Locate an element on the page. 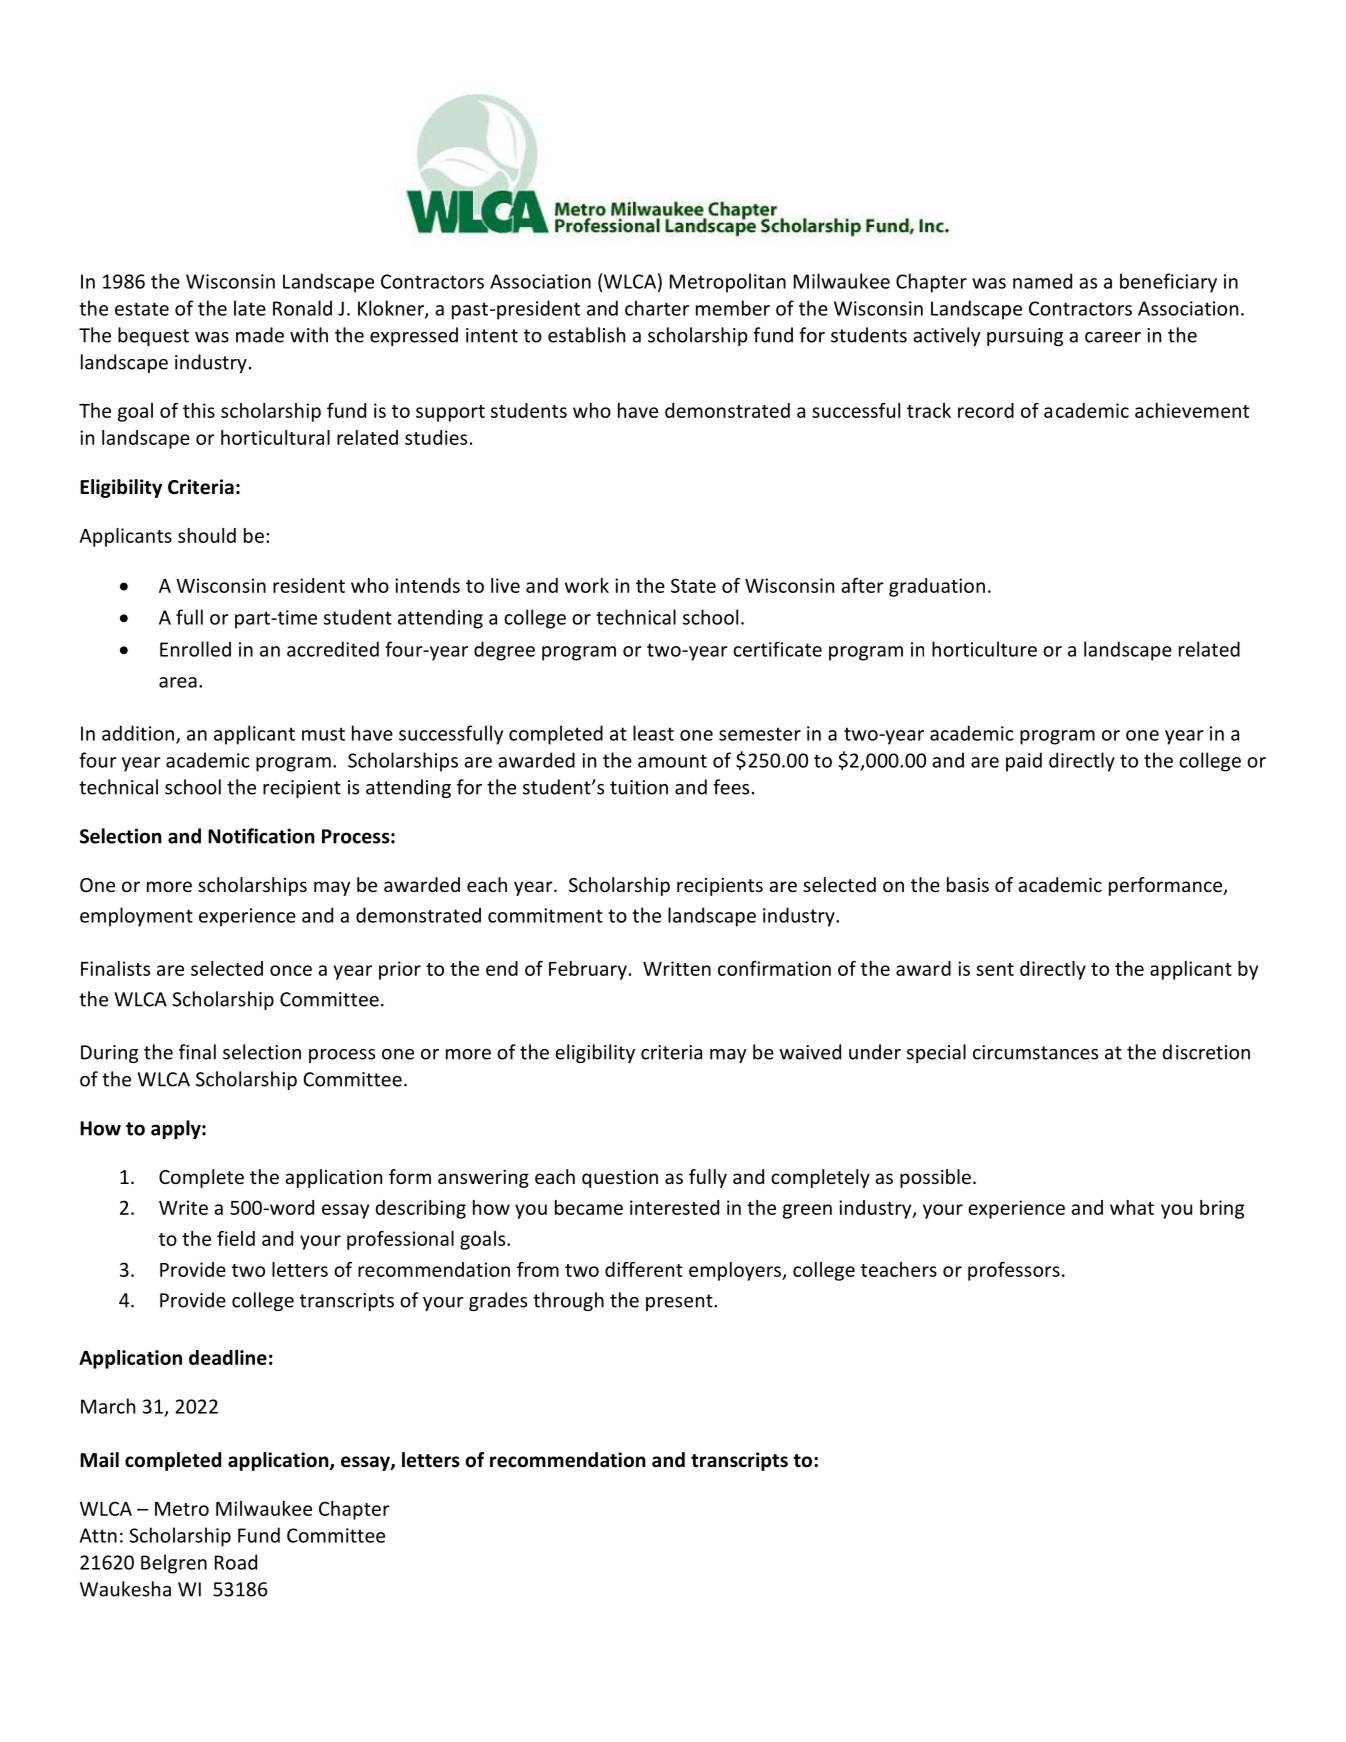 The width and height of the page is (1346, 1742). career is located at coordinates (1113, 337).
